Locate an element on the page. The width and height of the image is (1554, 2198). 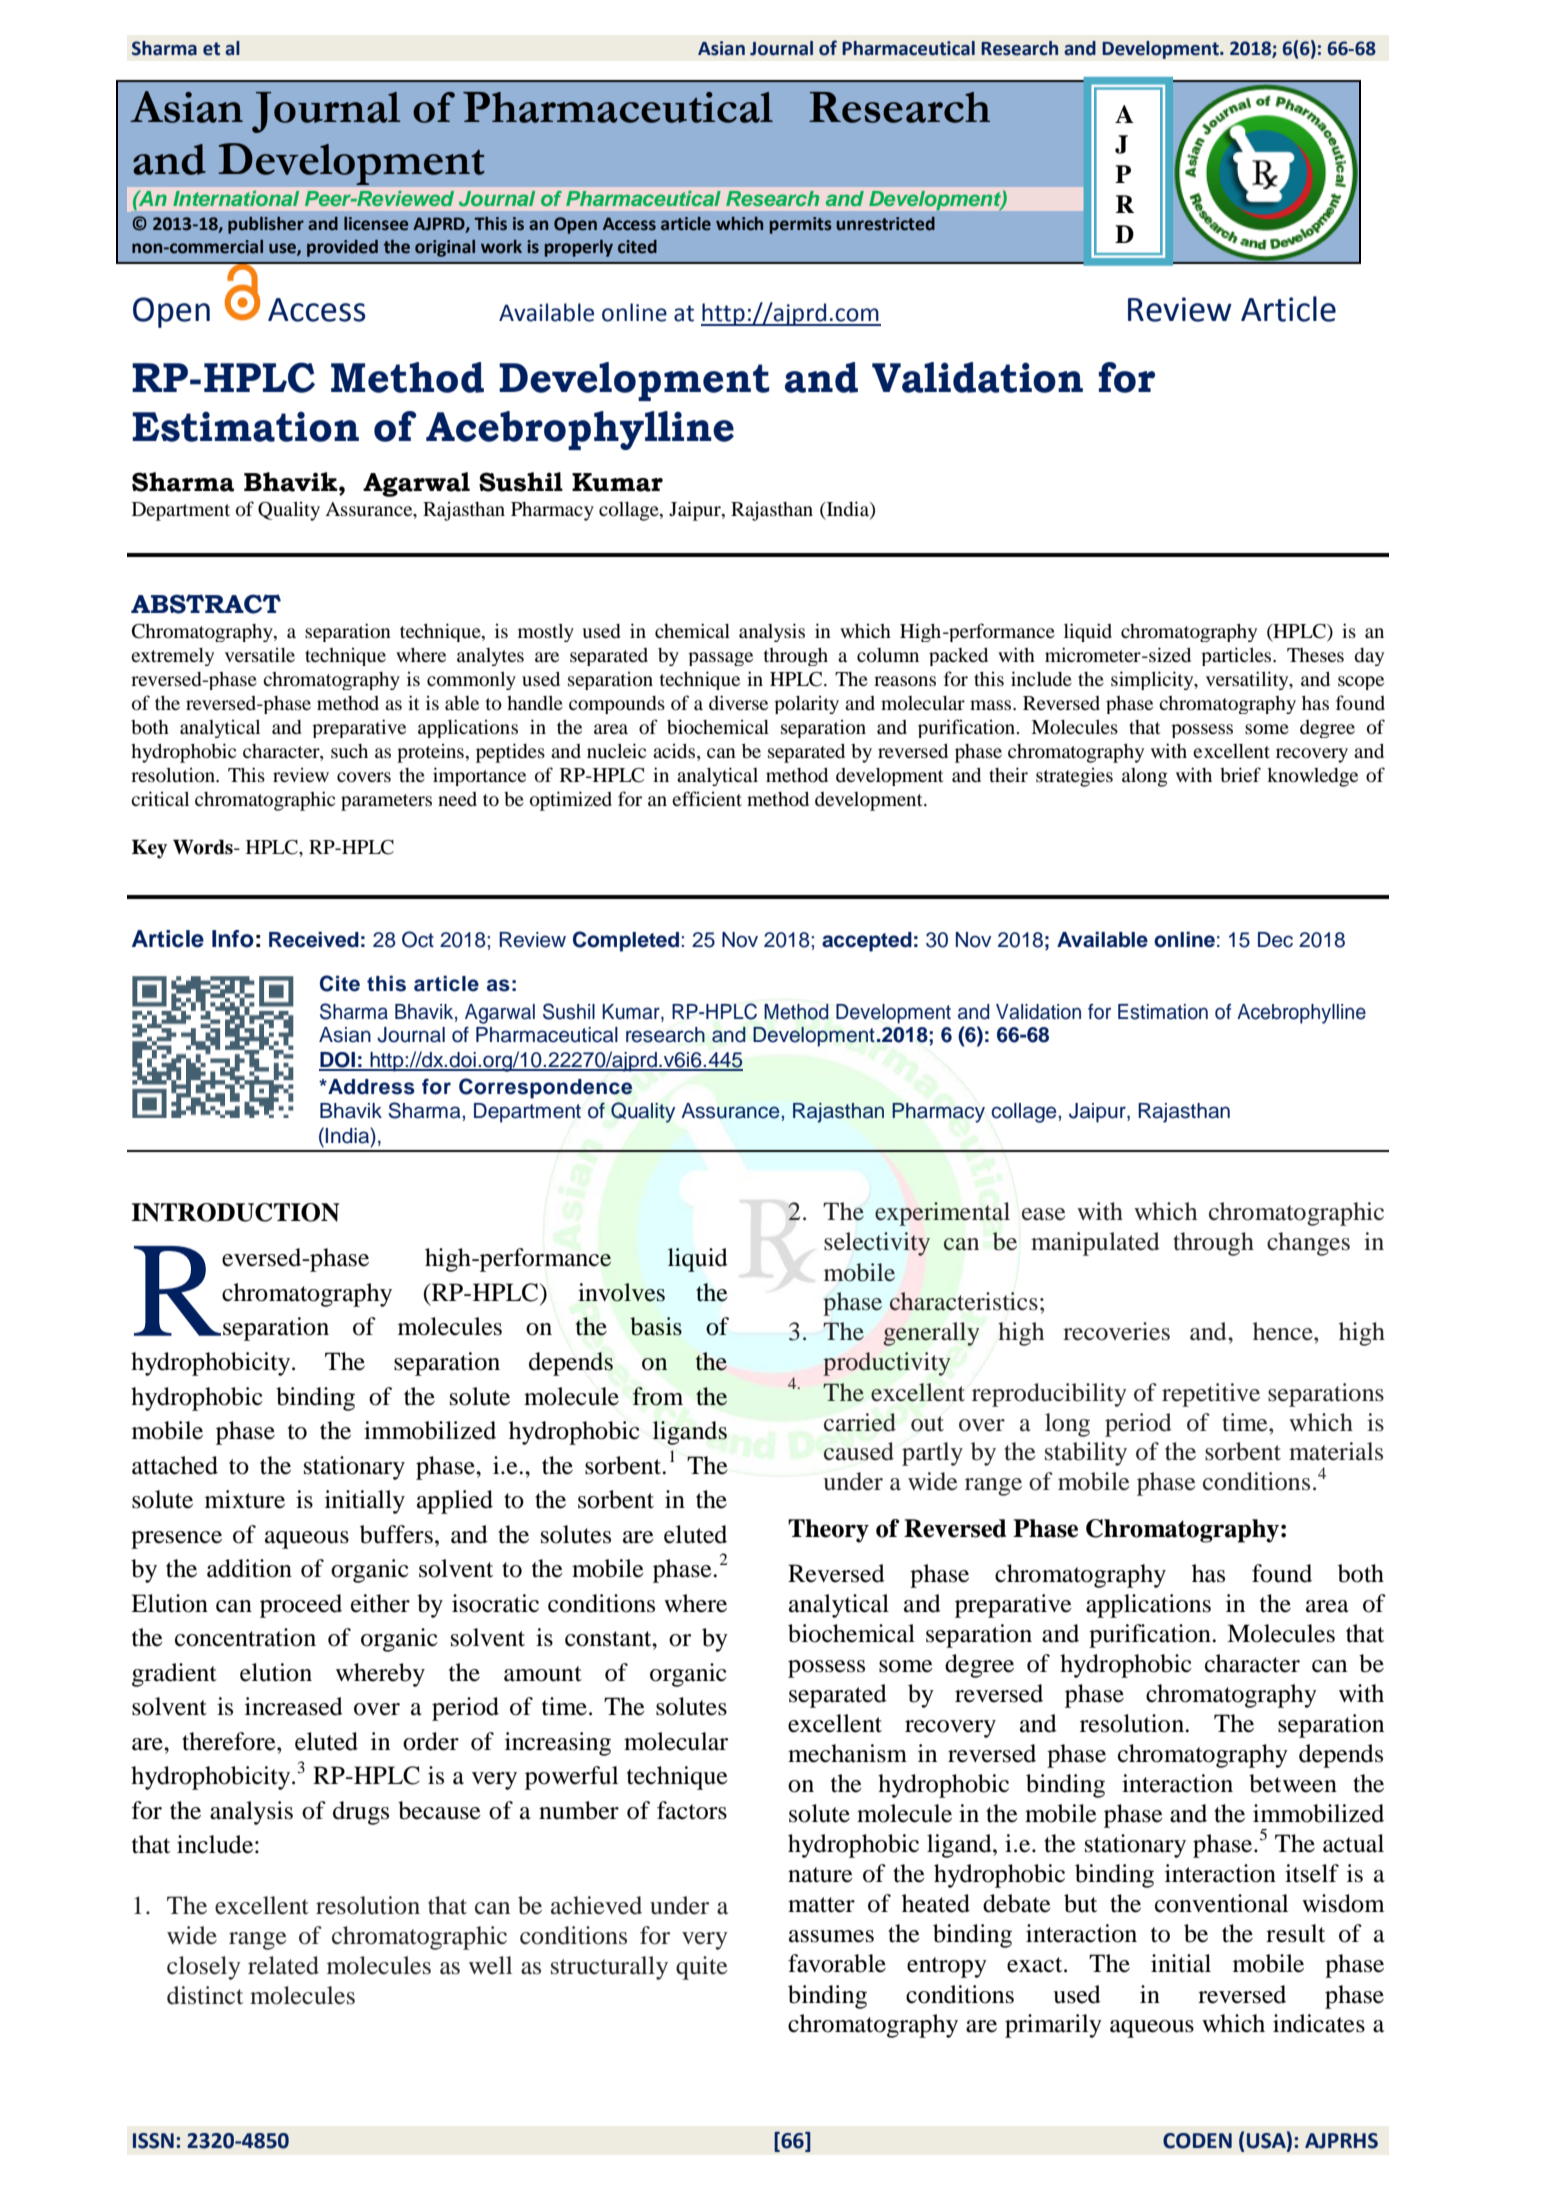
unrestricted is located at coordinates (886, 224).
